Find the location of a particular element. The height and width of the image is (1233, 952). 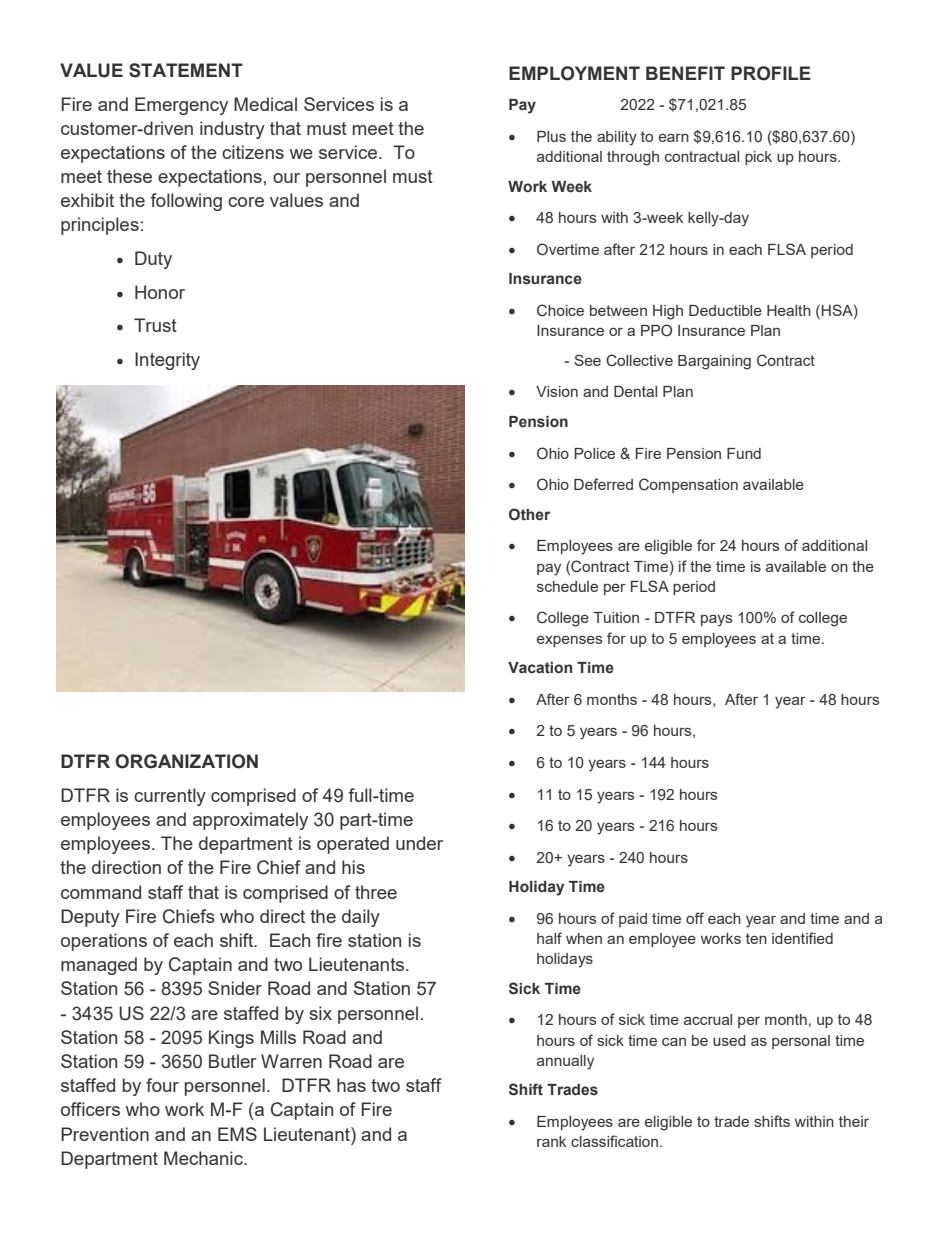

Fund is located at coordinates (744, 453).
